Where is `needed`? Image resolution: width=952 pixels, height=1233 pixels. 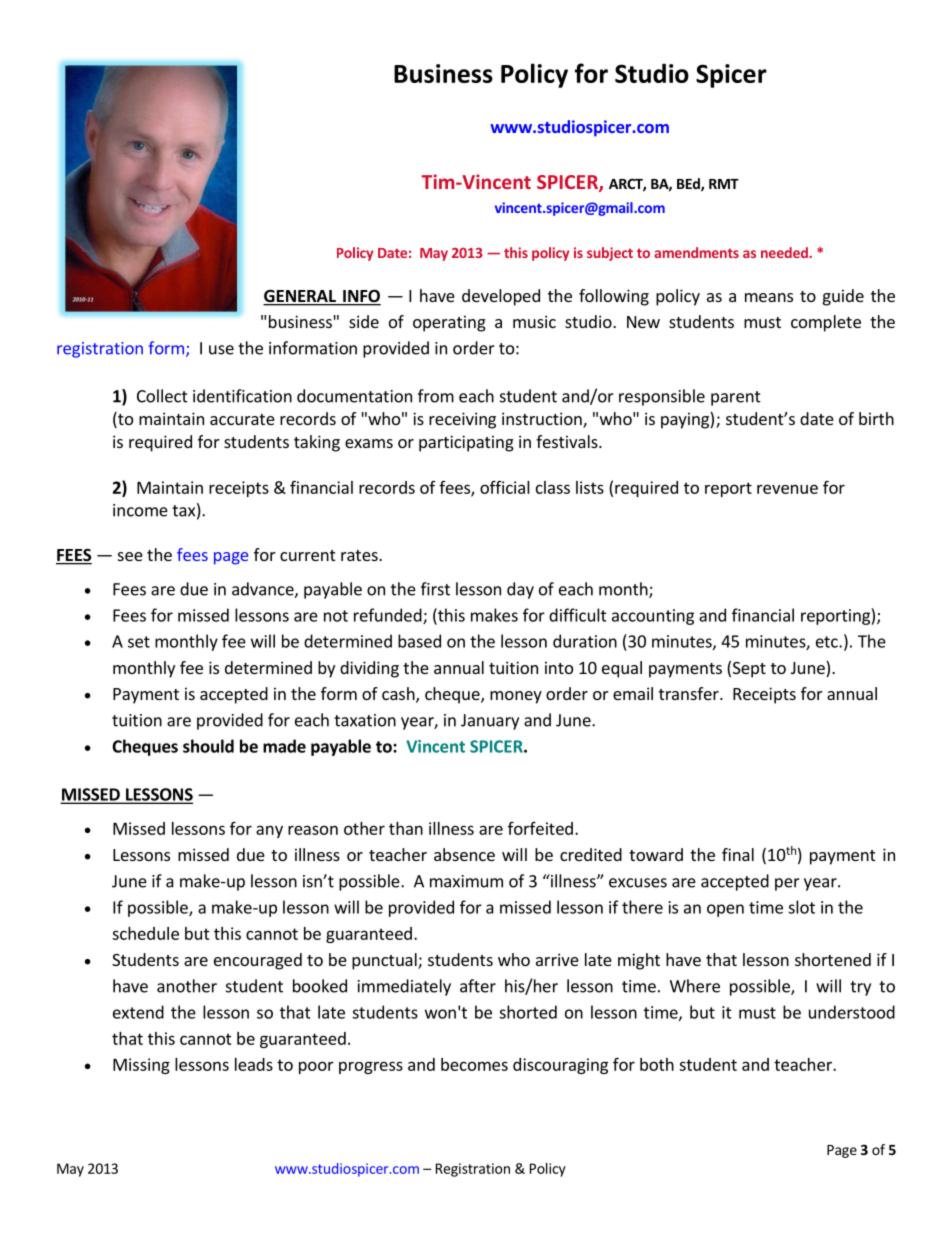 needed is located at coordinates (785, 252).
